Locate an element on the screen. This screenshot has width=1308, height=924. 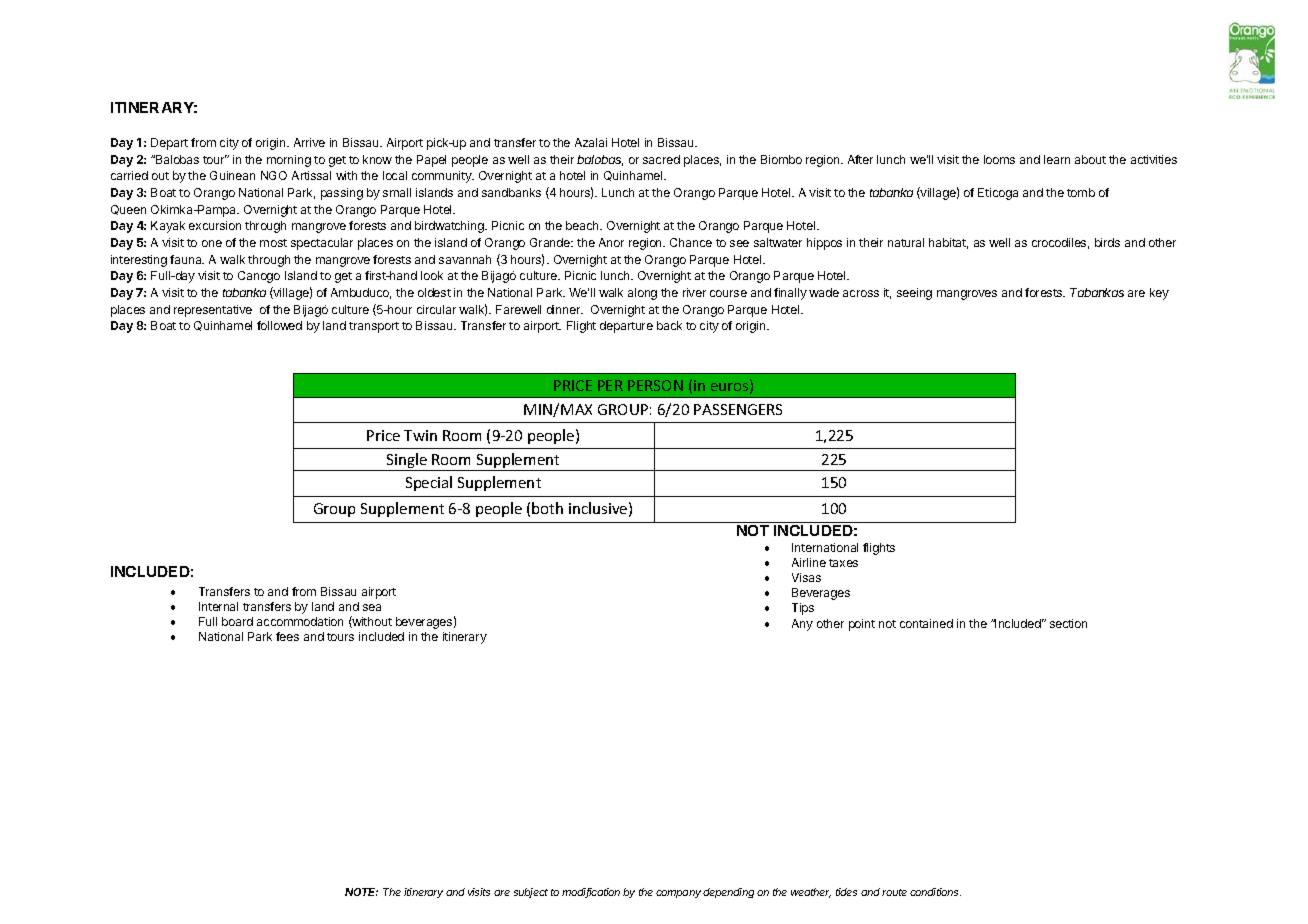
morning is located at coordinates (289, 161).
